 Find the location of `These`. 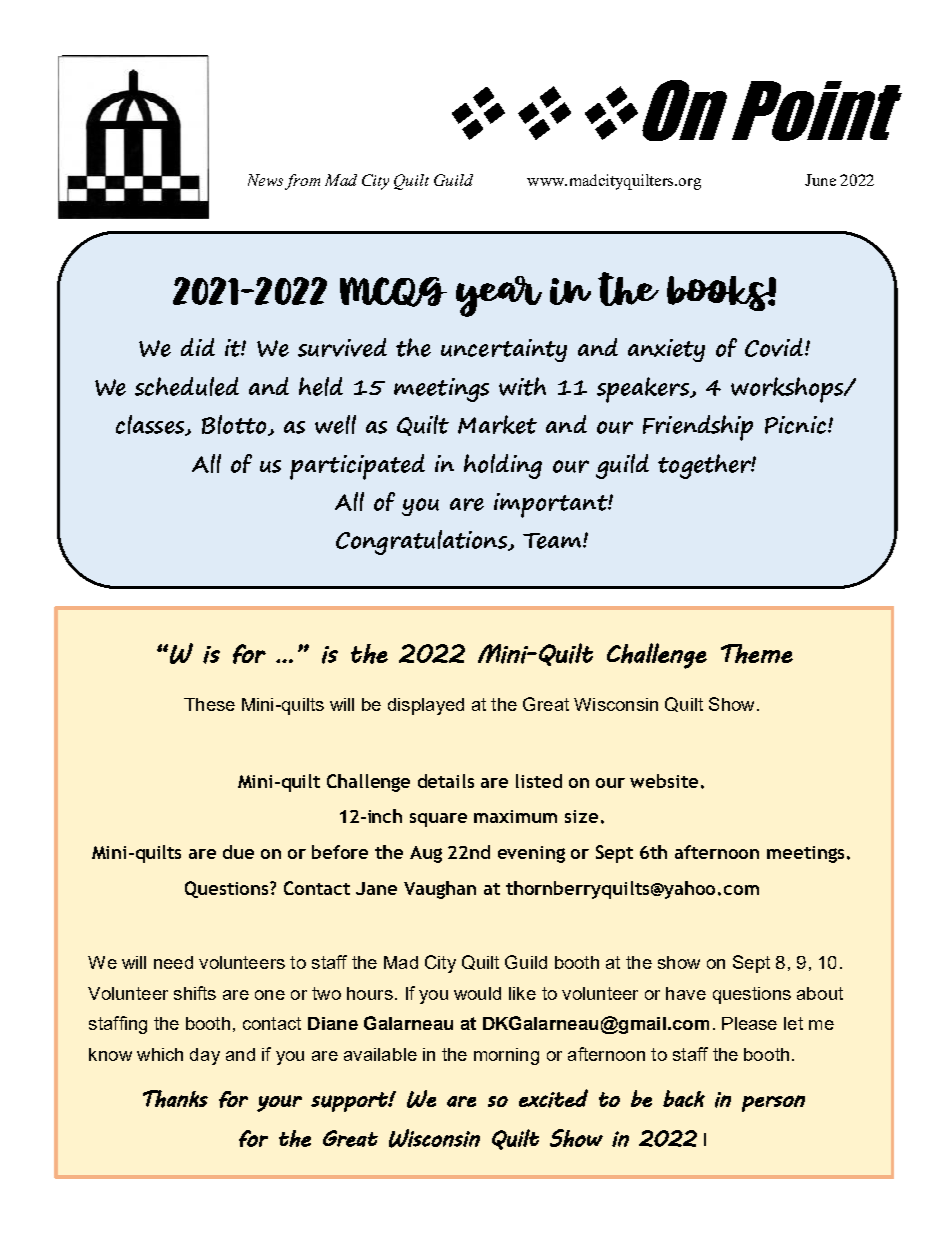

These is located at coordinates (209, 704).
